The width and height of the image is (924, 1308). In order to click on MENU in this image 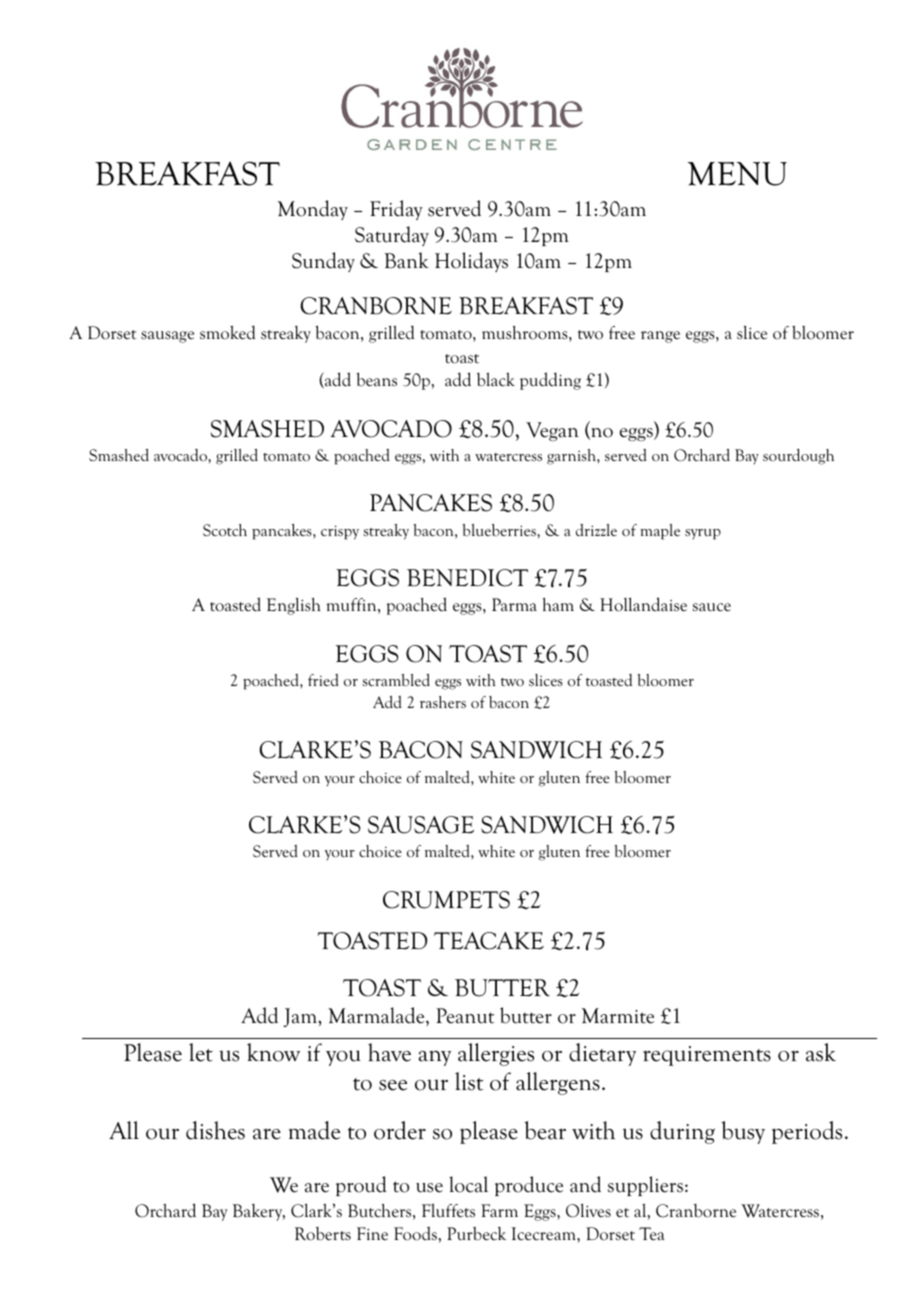, I will do `click(737, 174)`.
